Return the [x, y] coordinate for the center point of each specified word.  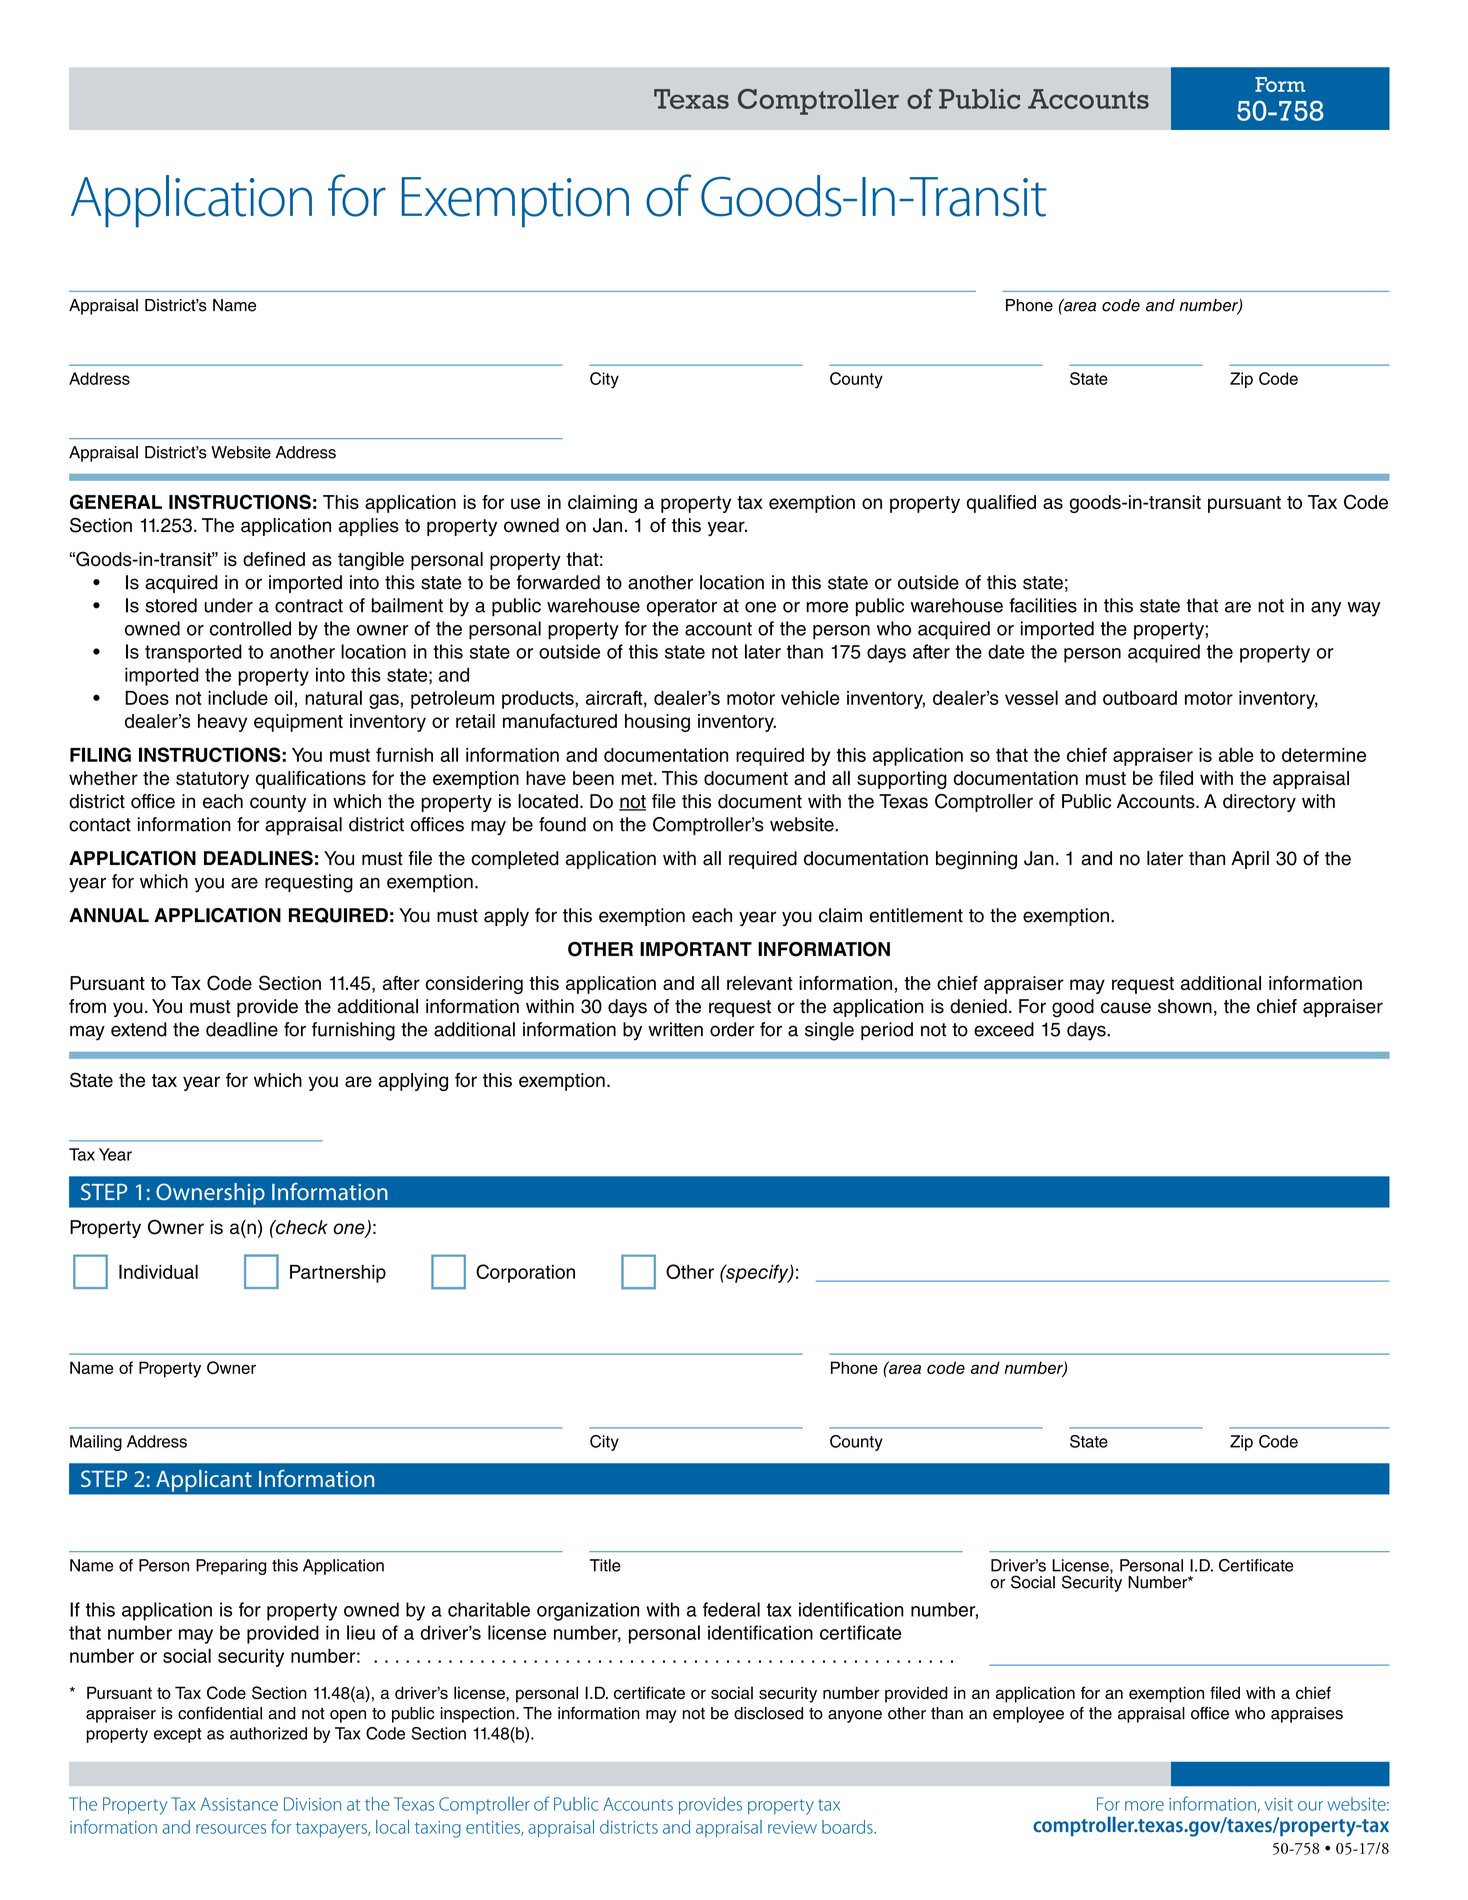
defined [274, 559]
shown [1185, 1006]
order [732, 1029]
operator [681, 607]
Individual [158, 1271]
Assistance [239, 1804]
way [1364, 609]
